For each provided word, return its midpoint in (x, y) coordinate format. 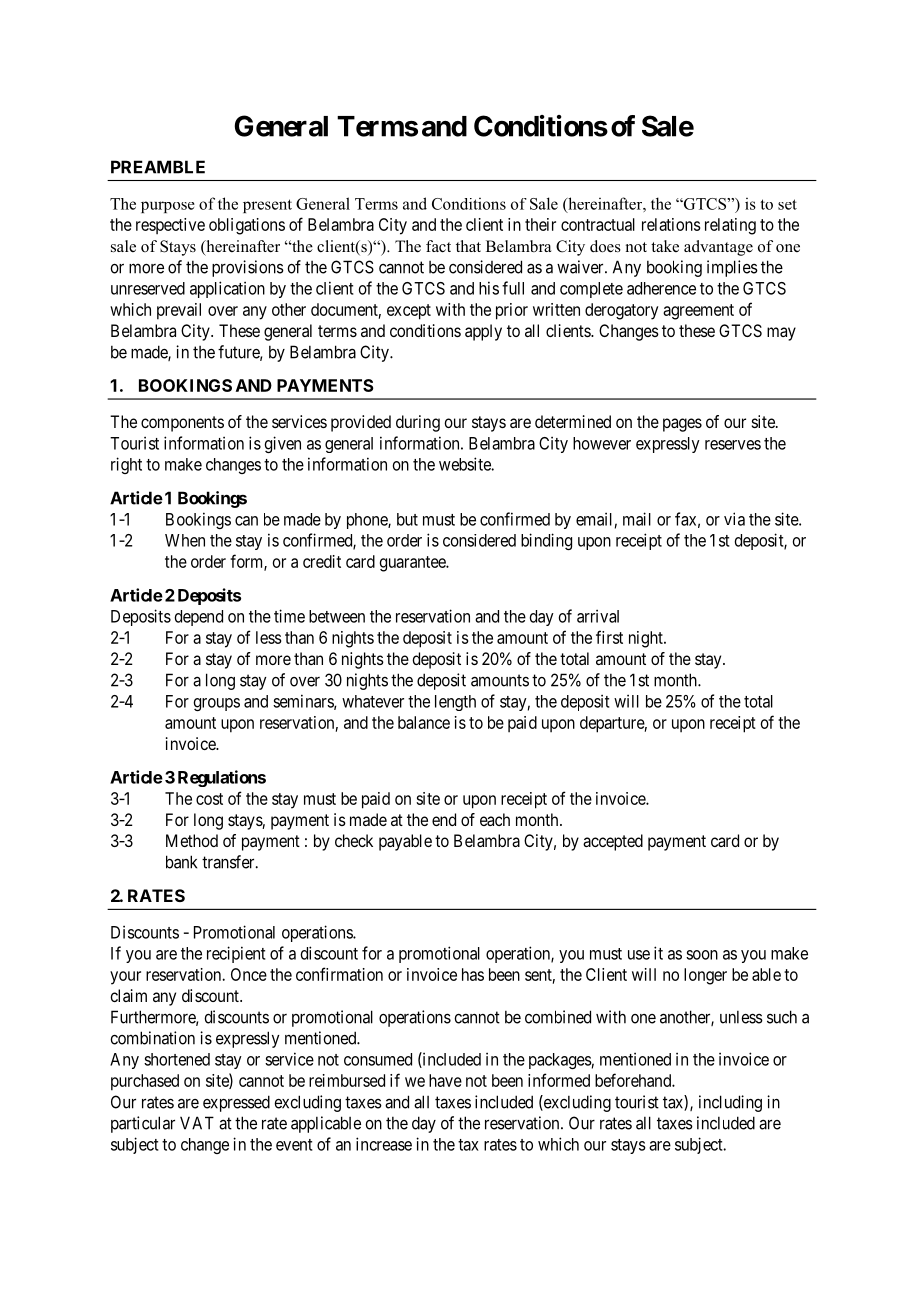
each (495, 819)
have (445, 1080)
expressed (236, 1103)
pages (682, 425)
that (468, 246)
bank (181, 862)
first (609, 637)
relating (730, 226)
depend (199, 618)
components (182, 424)
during (418, 423)
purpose (168, 207)
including (730, 1103)
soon (702, 955)
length (455, 703)
